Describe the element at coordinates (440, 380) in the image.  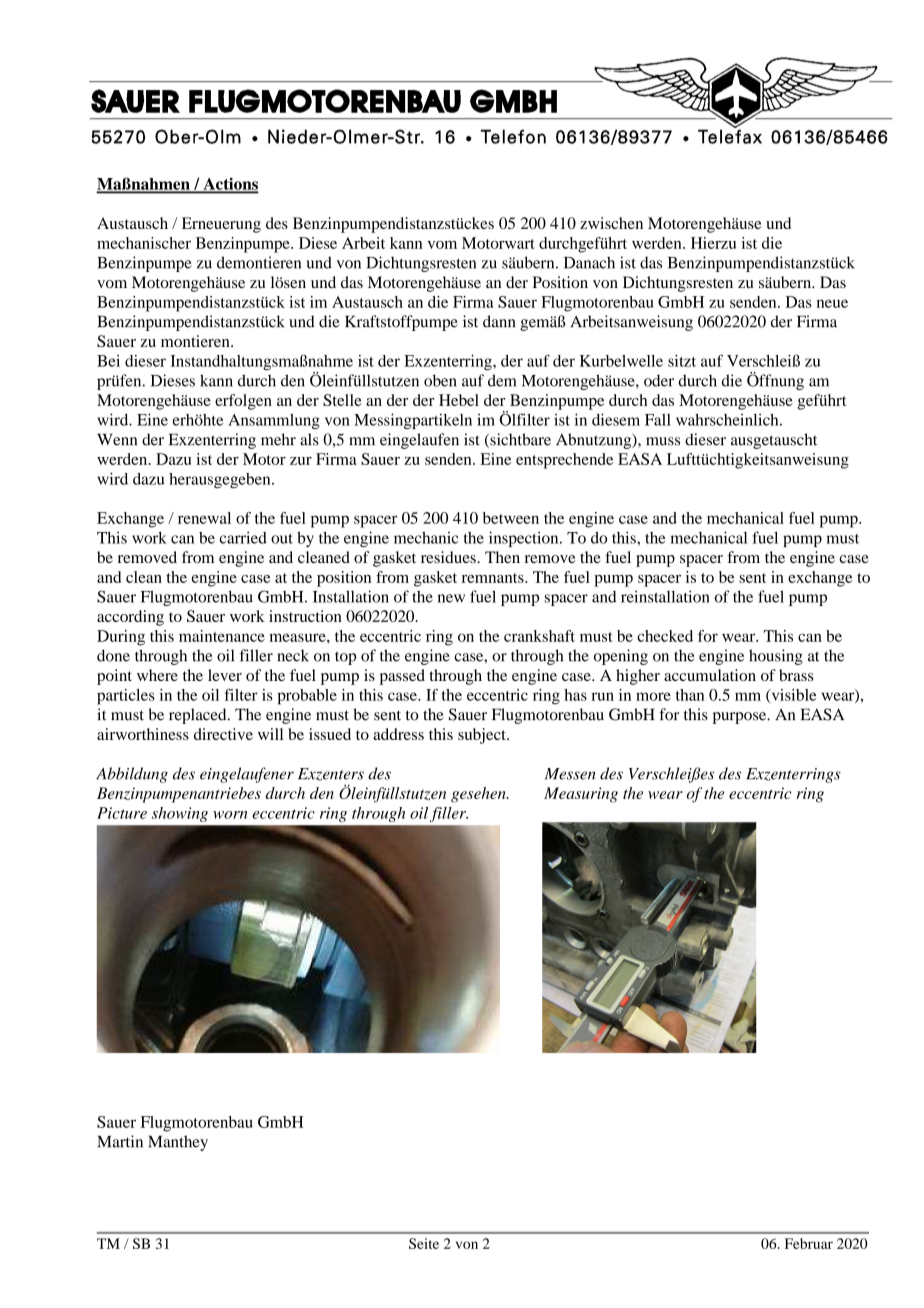
I see `oben` at that location.
